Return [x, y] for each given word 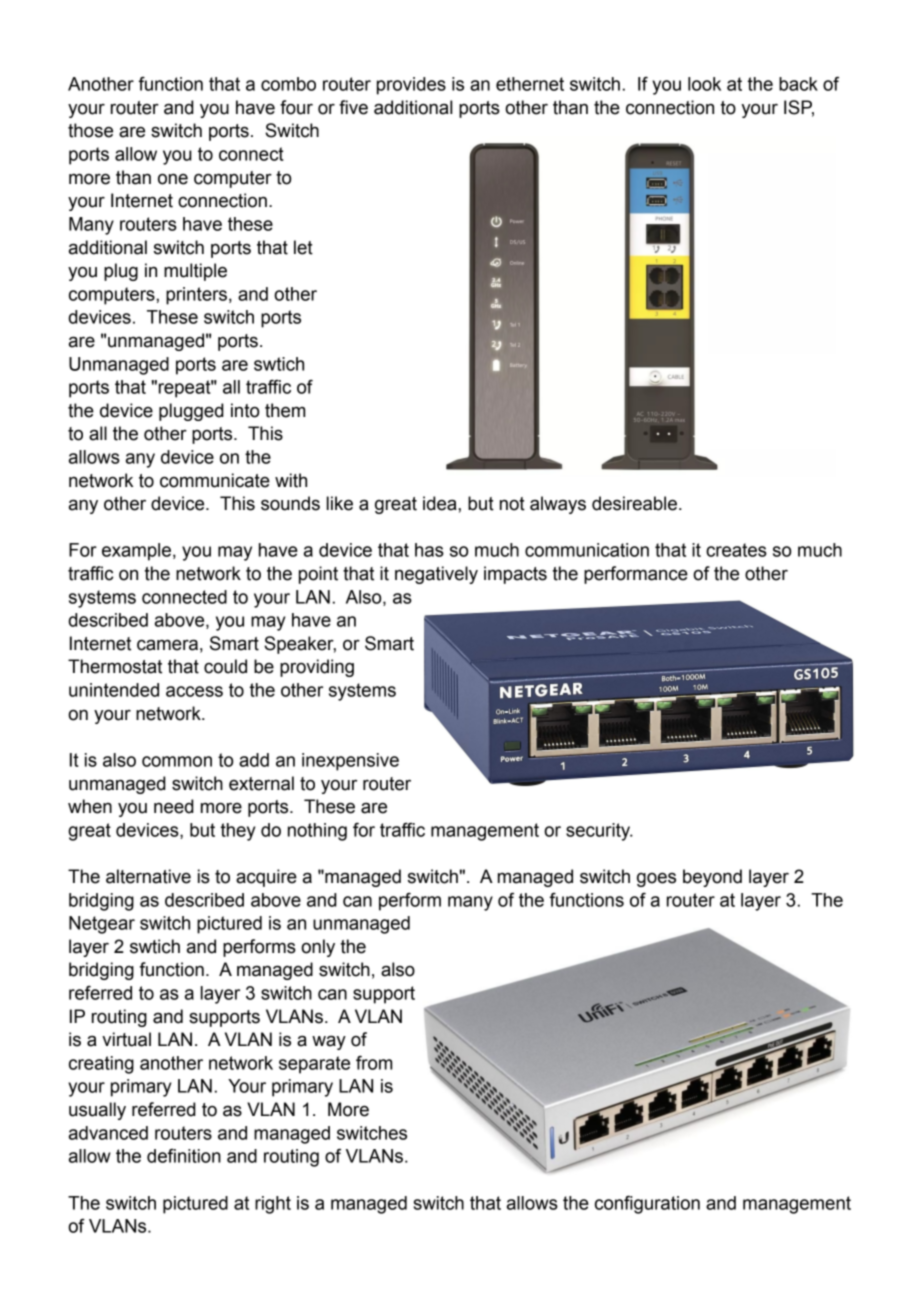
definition [184, 1156]
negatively [436, 575]
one [173, 179]
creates [736, 550]
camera [167, 645]
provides [411, 86]
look [704, 84]
